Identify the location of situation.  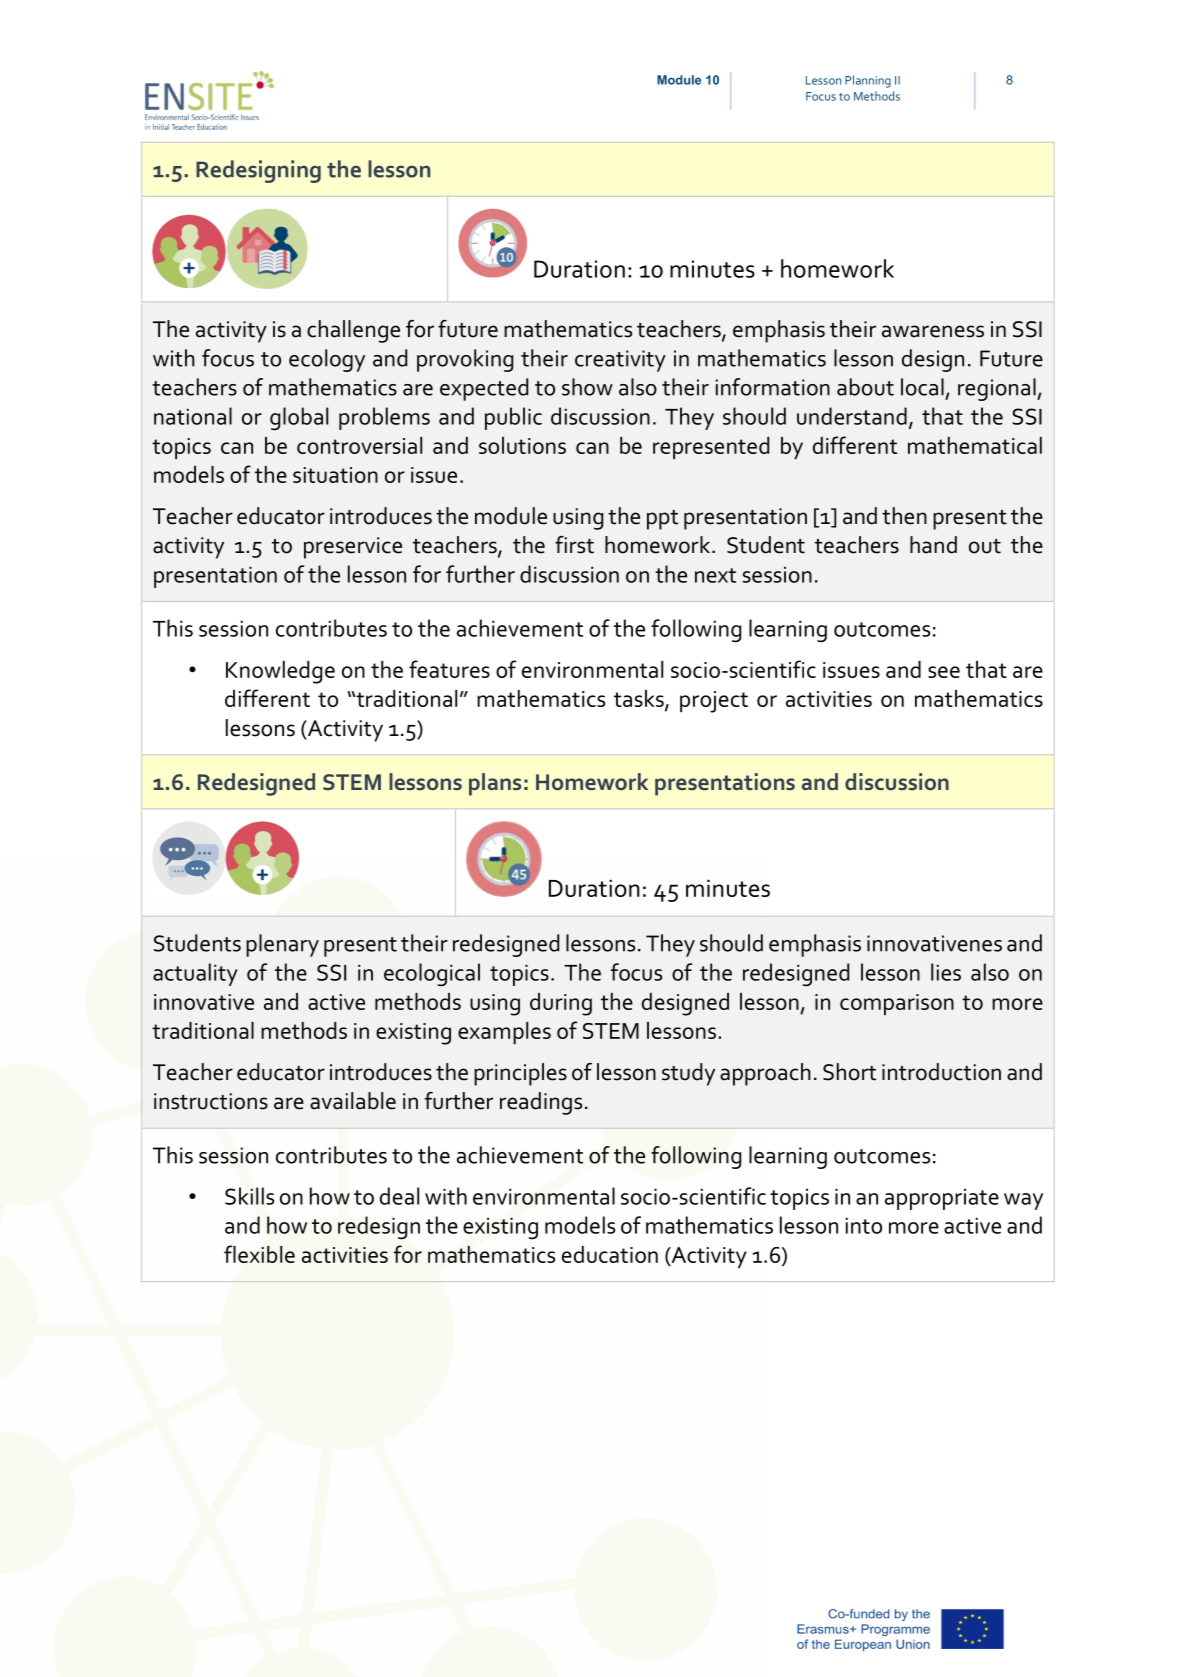
(335, 475).
